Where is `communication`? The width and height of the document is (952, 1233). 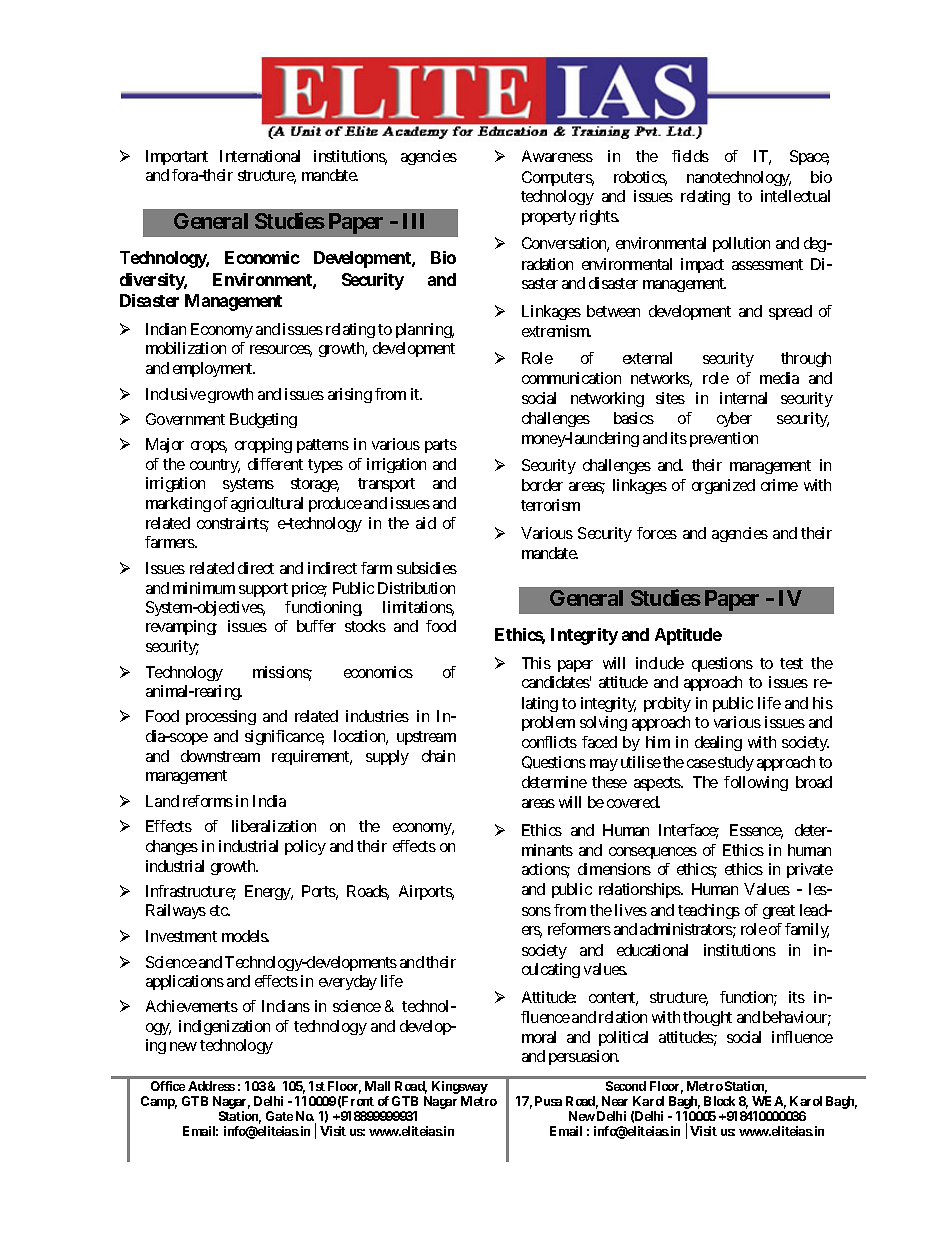 communication is located at coordinates (571, 378).
